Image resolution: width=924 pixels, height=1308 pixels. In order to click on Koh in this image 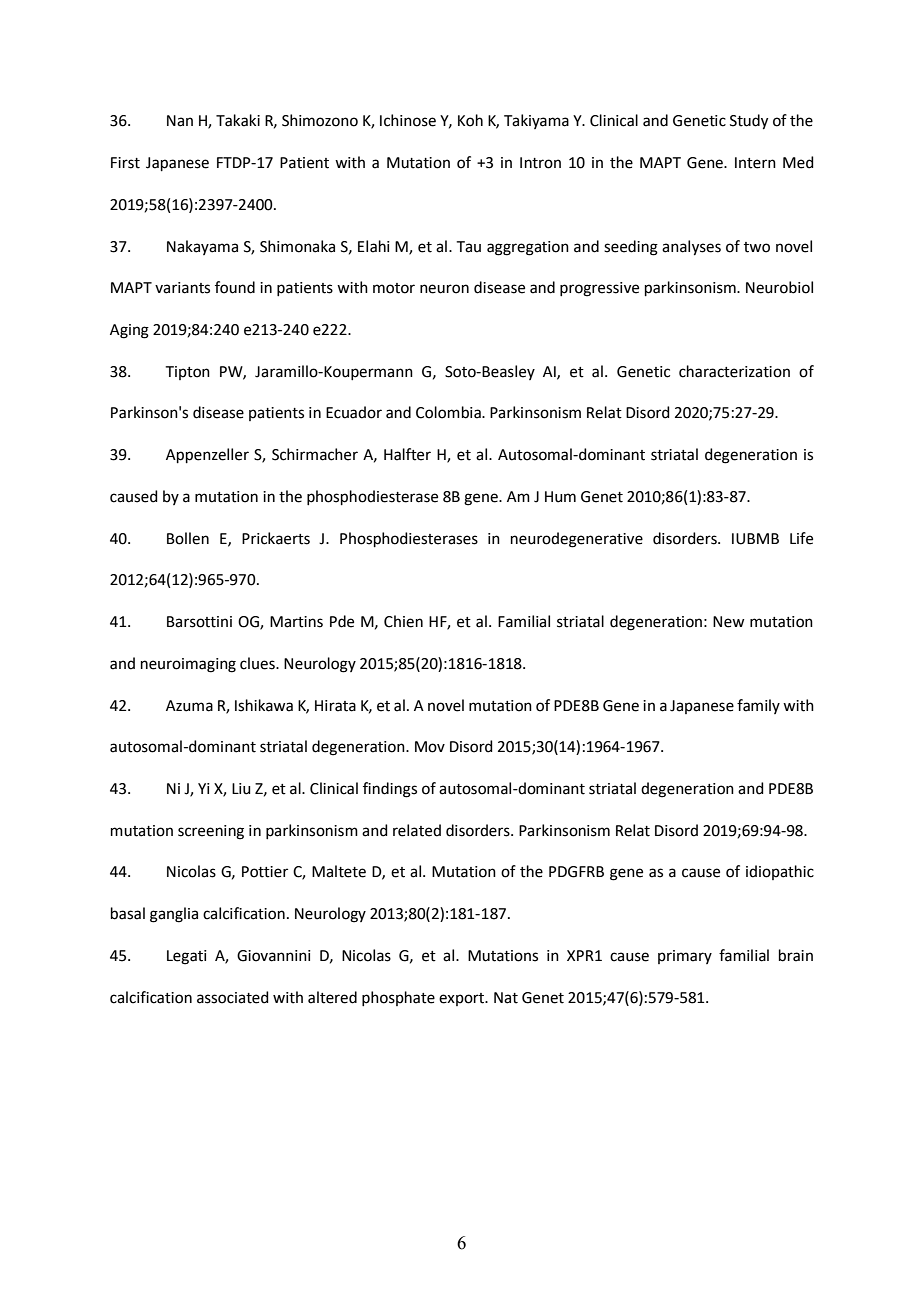, I will do `click(470, 120)`.
